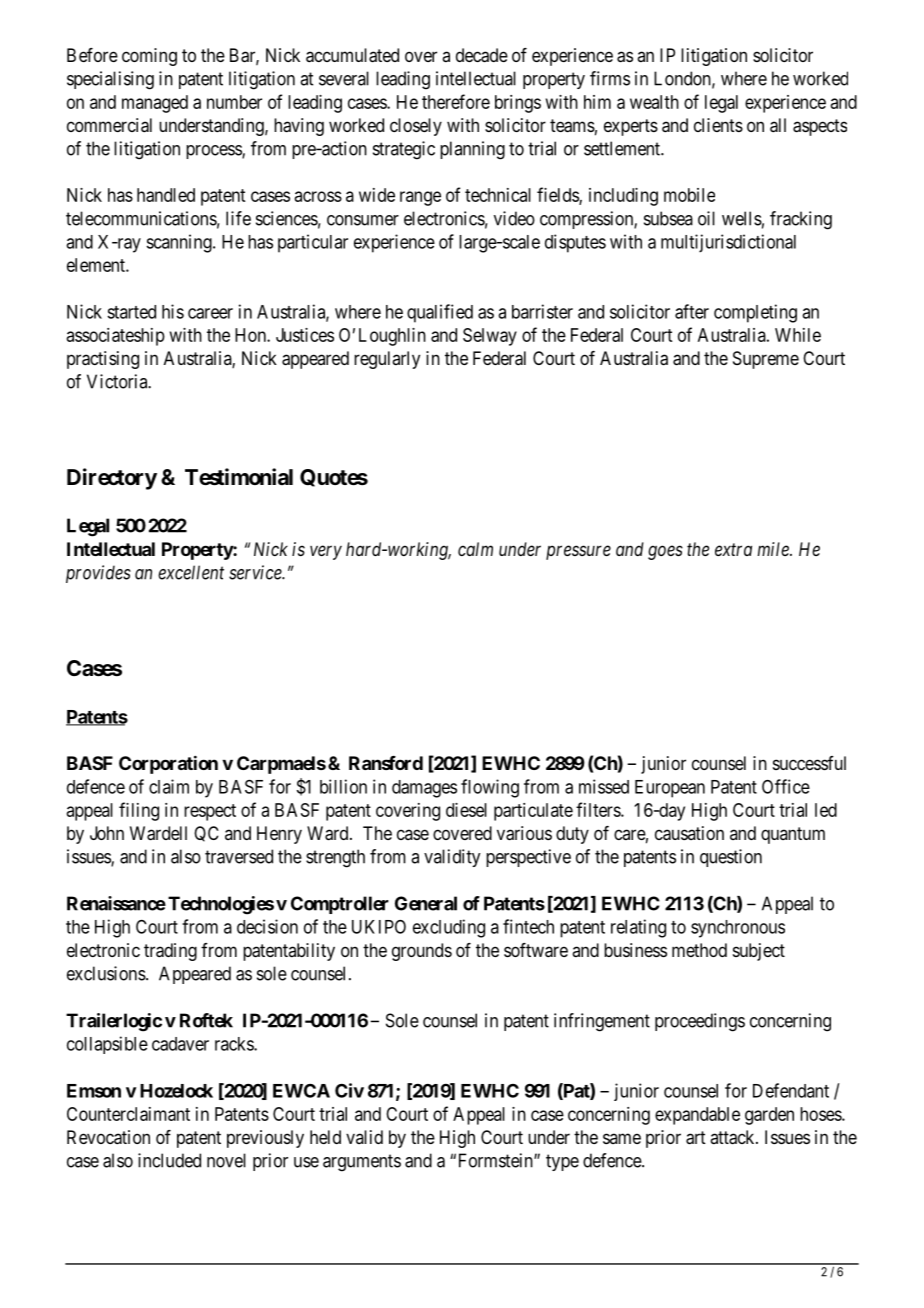 The width and height of the page is (924, 1308). What do you see at coordinates (155, 104) in the page?
I see `managed` at bounding box center [155, 104].
